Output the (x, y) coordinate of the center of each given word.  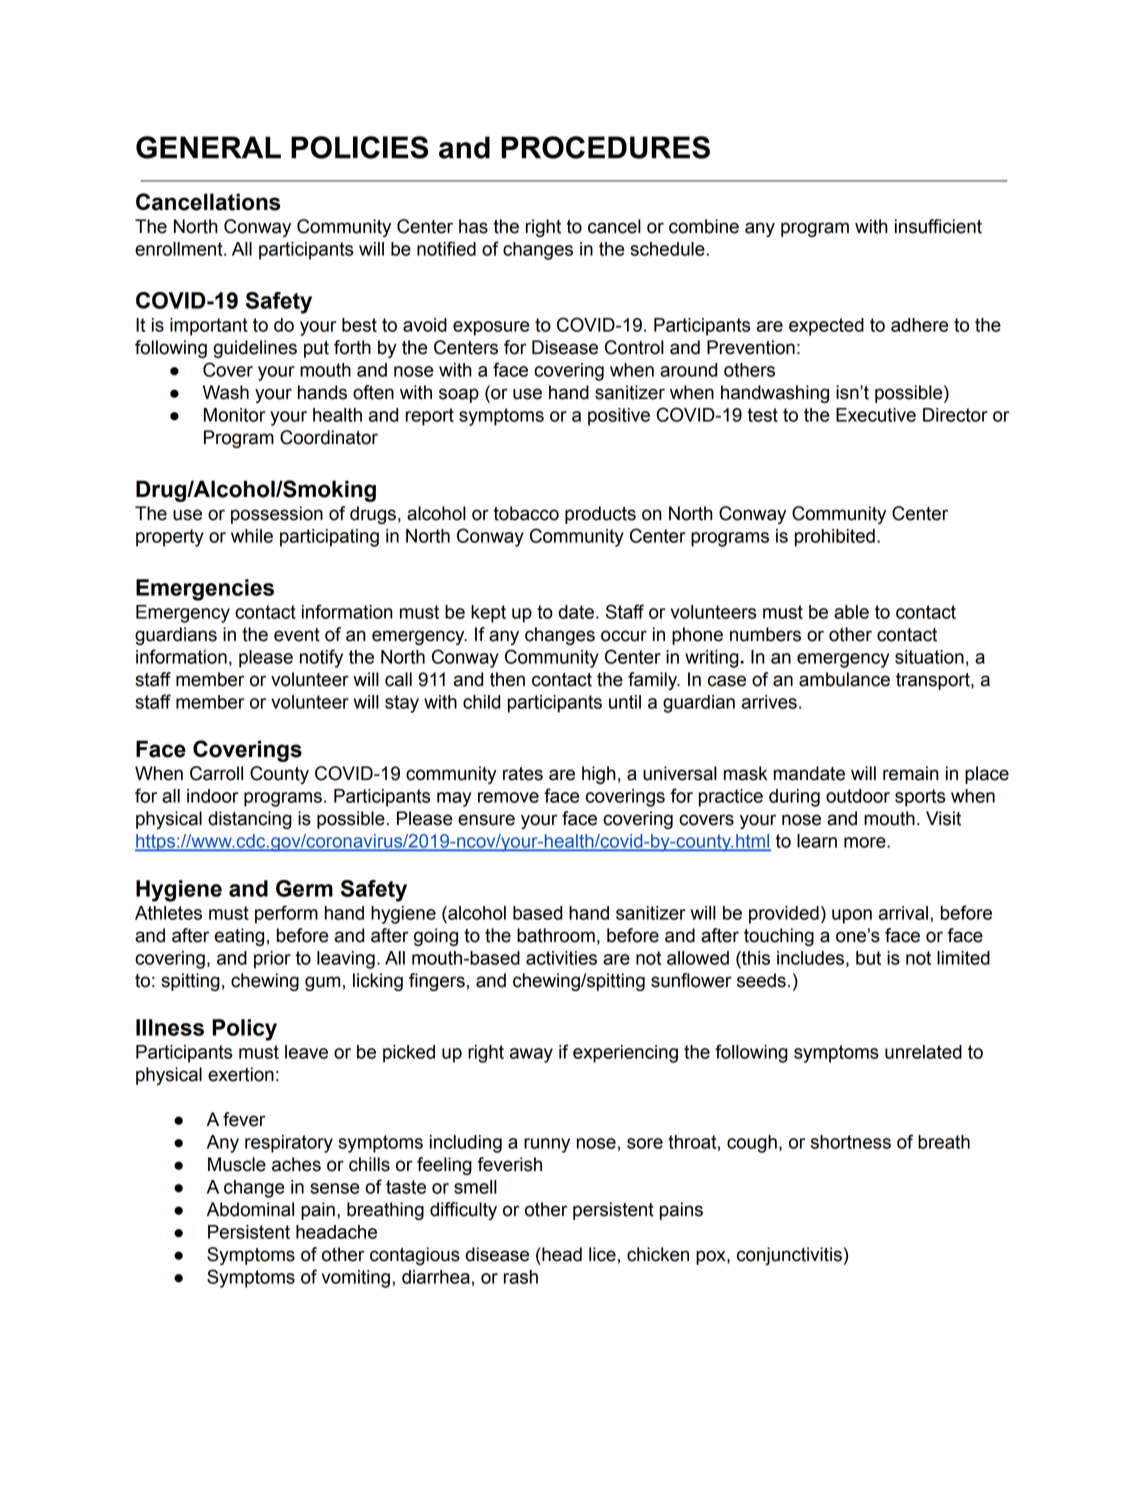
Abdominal (250, 1209)
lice (602, 1254)
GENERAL (208, 147)
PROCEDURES (605, 147)
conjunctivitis (789, 1256)
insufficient (938, 226)
